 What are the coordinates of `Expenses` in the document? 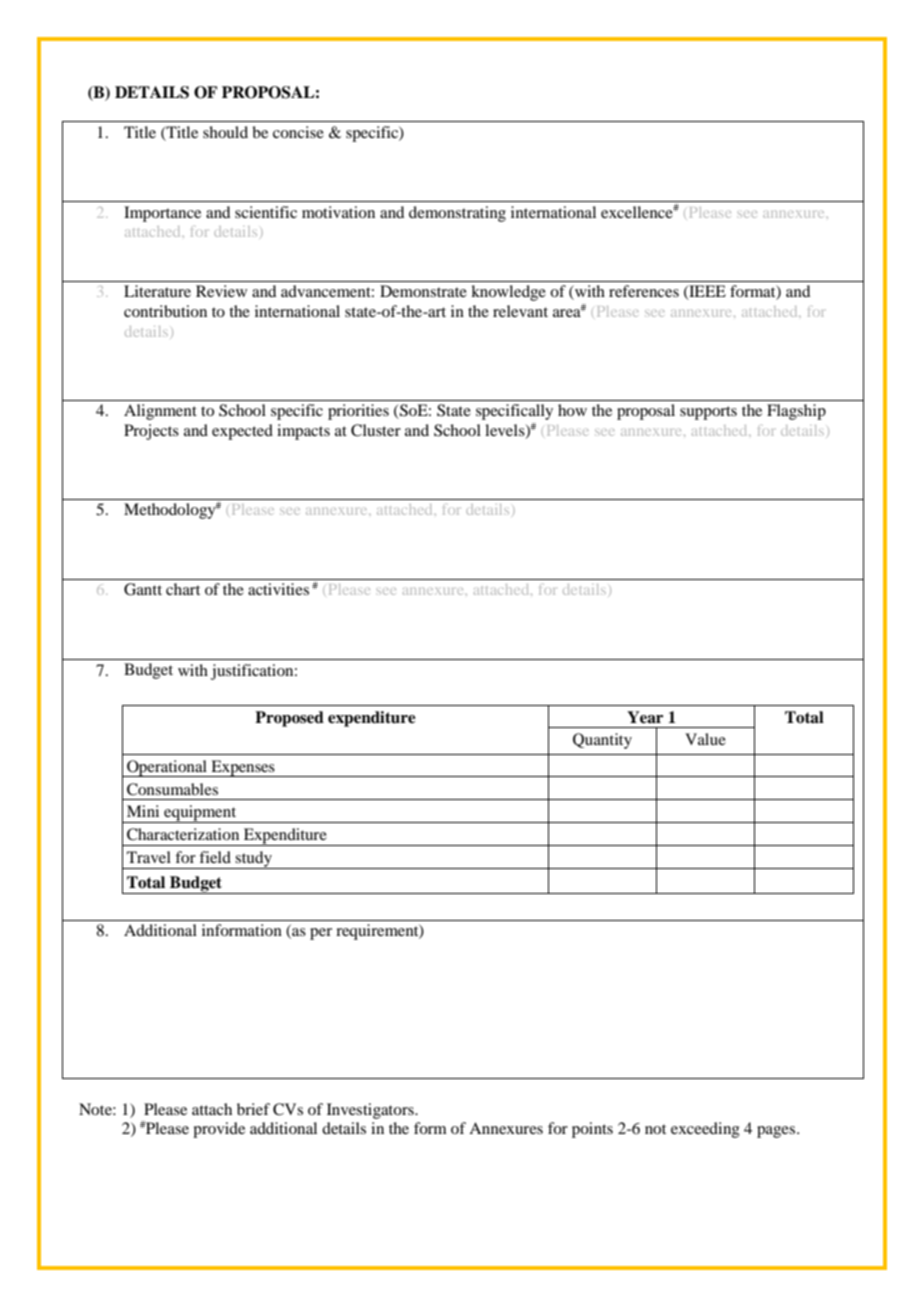 It's located at (243, 768).
